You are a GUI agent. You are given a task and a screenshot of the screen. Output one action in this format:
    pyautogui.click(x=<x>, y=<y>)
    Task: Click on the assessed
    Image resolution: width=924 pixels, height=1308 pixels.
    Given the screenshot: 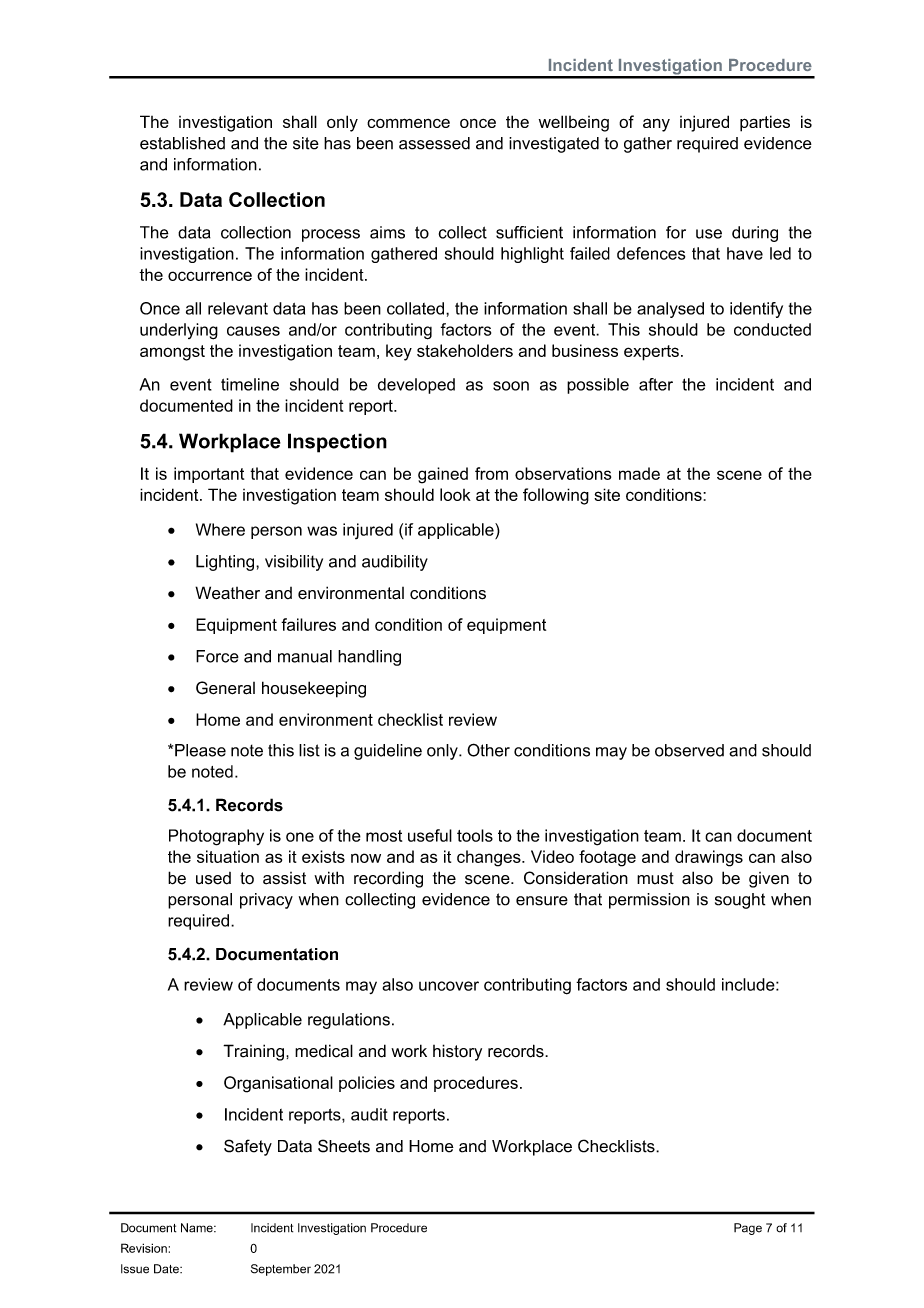 What is the action you would take?
    pyautogui.click(x=434, y=143)
